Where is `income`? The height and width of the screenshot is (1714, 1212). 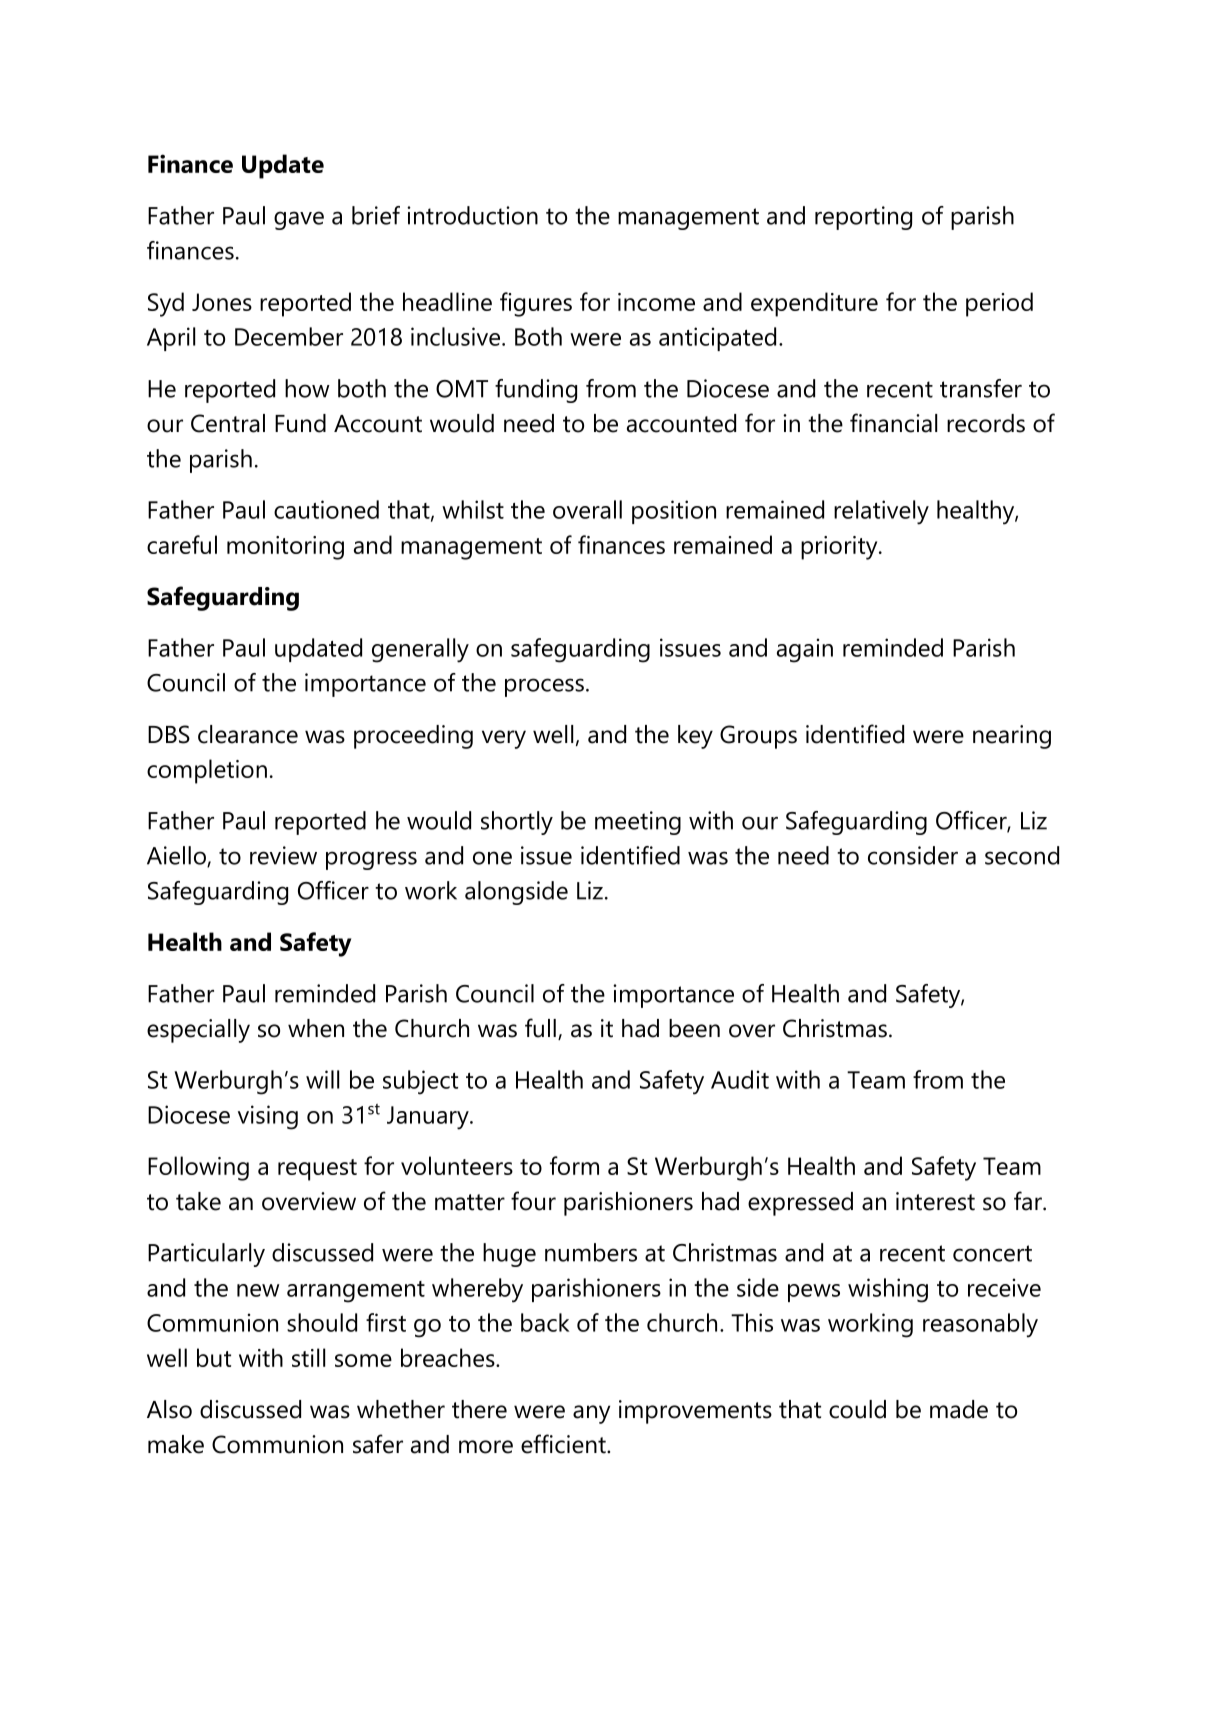 income is located at coordinates (656, 302).
